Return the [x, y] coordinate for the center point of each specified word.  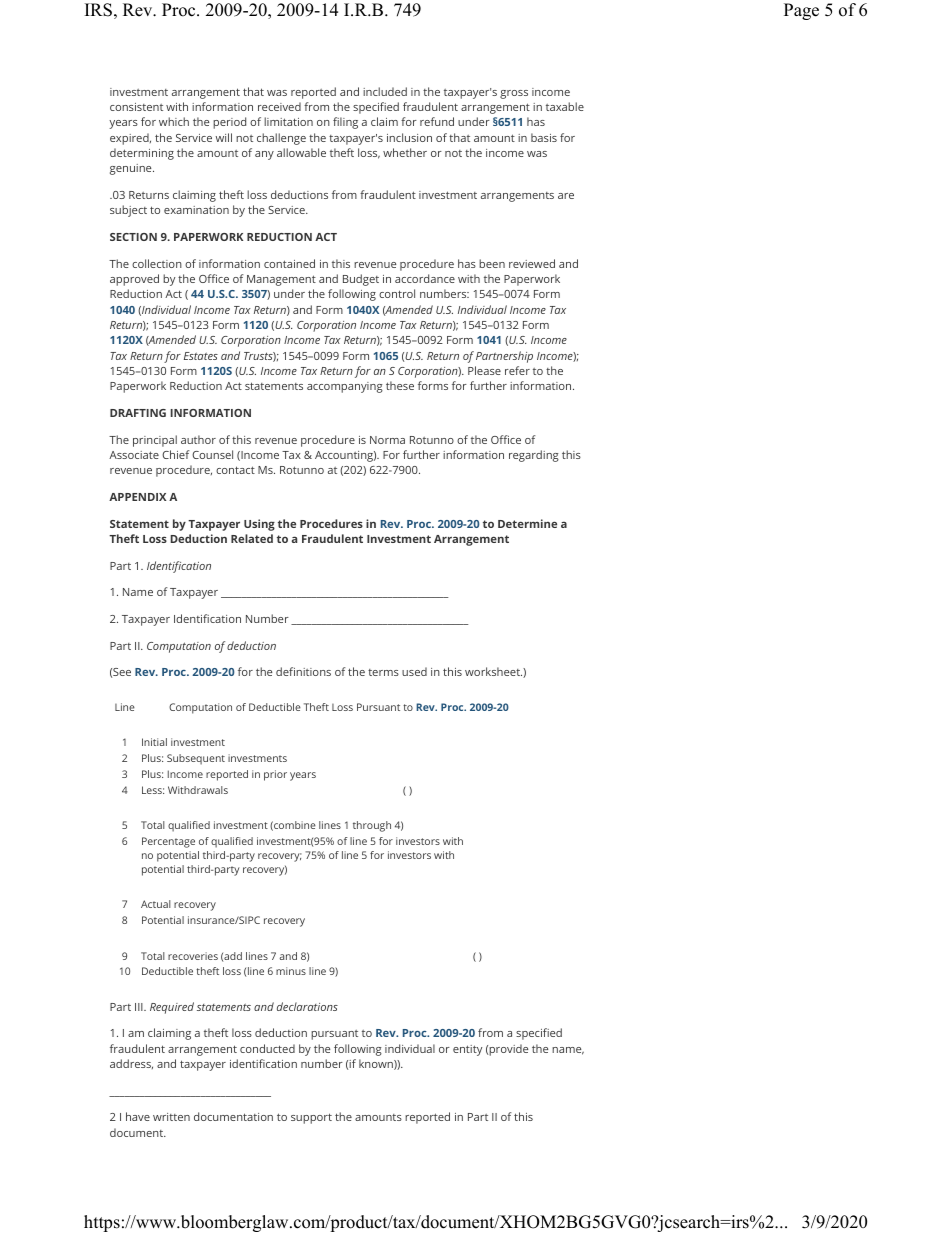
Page [801, 11]
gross [514, 94]
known [377, 1064]
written [171, 1117]
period [229, 123]
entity [467, 1050]
